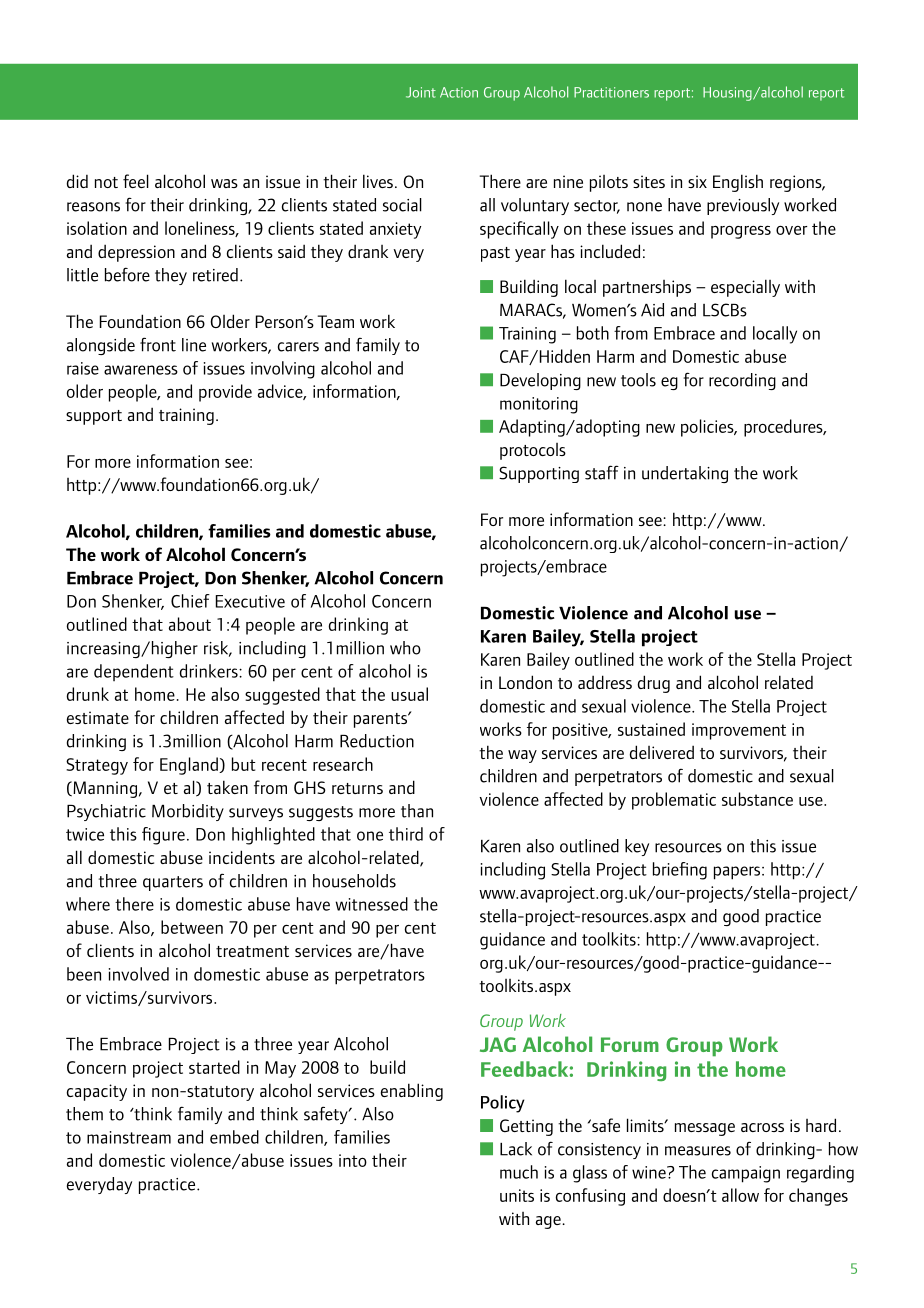  What do you see at coordinates (746, 1174) in the document?
I see `campaign` at bounding box center [746, 1174].
